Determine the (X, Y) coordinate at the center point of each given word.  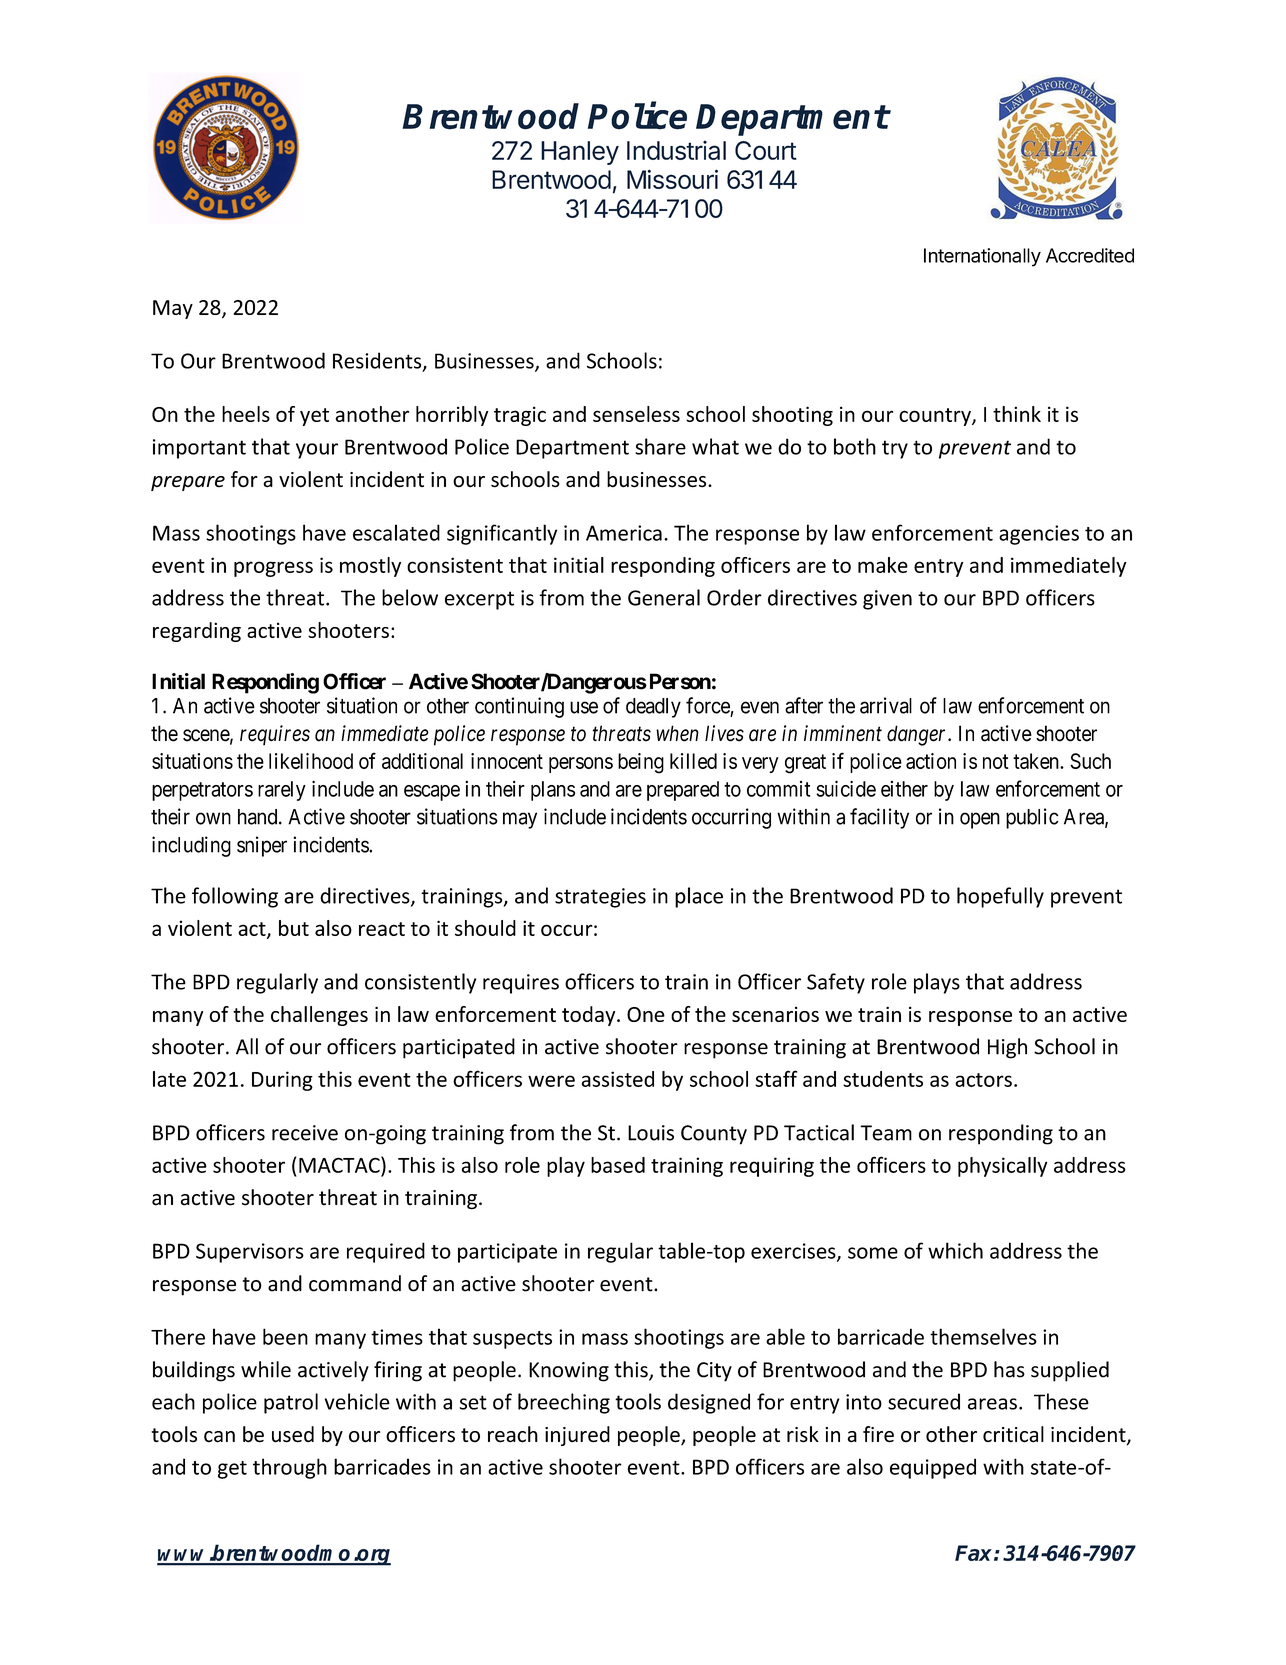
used (293, 1434)
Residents (378, 361)
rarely (282, 791)
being (641, 763)
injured (577, 1436)
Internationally (982, 257)
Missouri (672, 179)
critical (1013, 1434)
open (980, 820)
